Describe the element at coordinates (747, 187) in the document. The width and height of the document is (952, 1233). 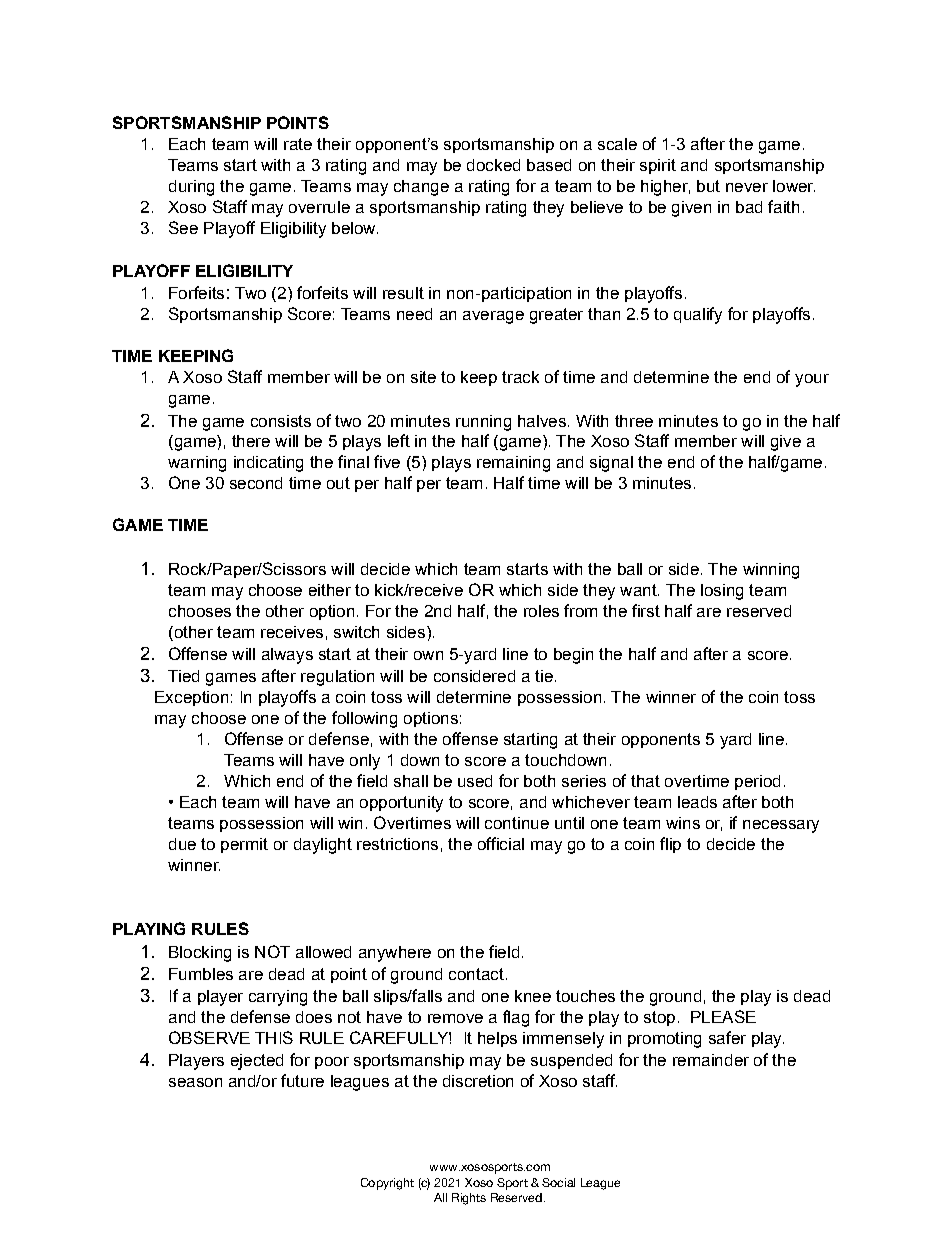
I see `never` at that location.
